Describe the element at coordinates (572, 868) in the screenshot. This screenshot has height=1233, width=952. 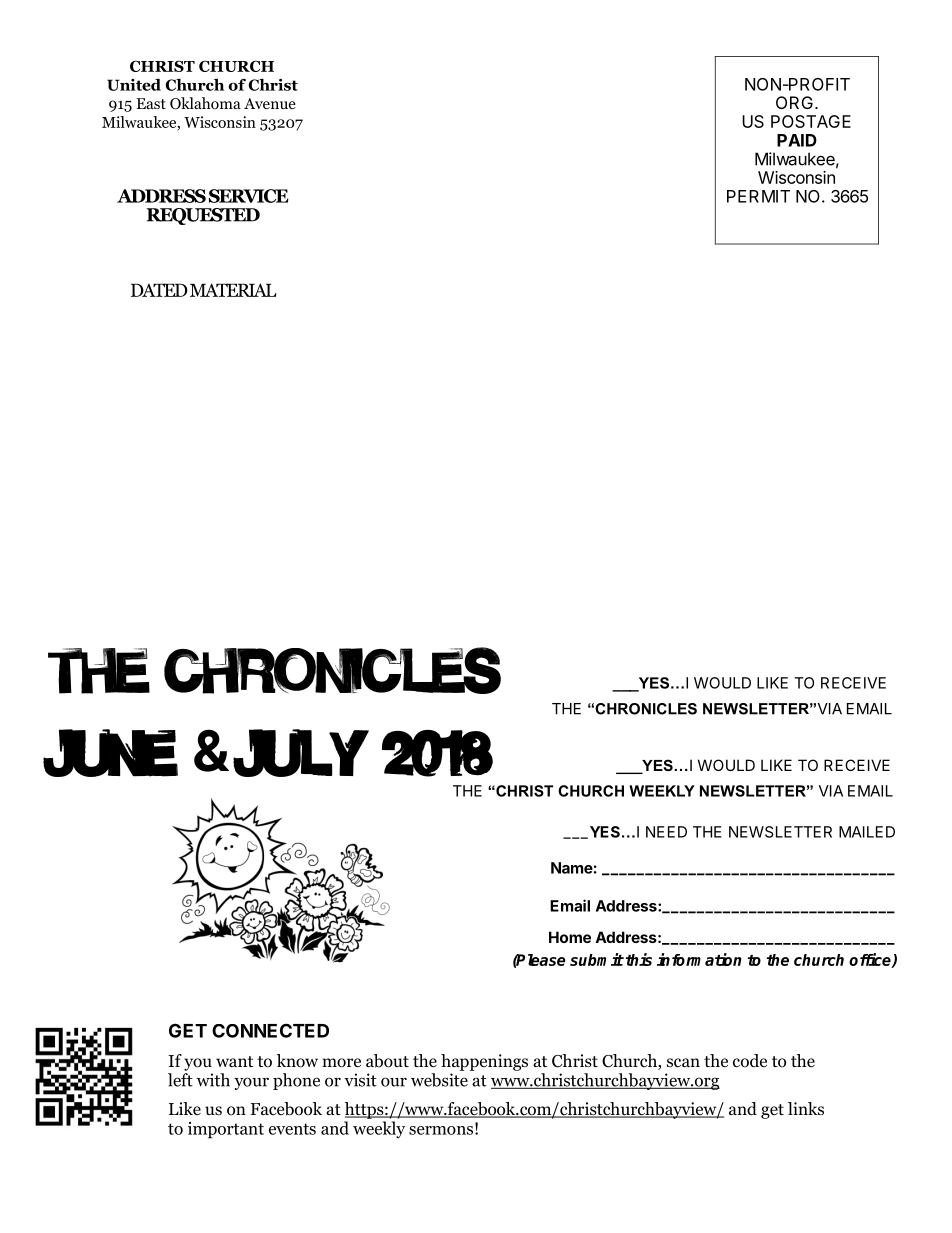
I see `Name` at that location.
